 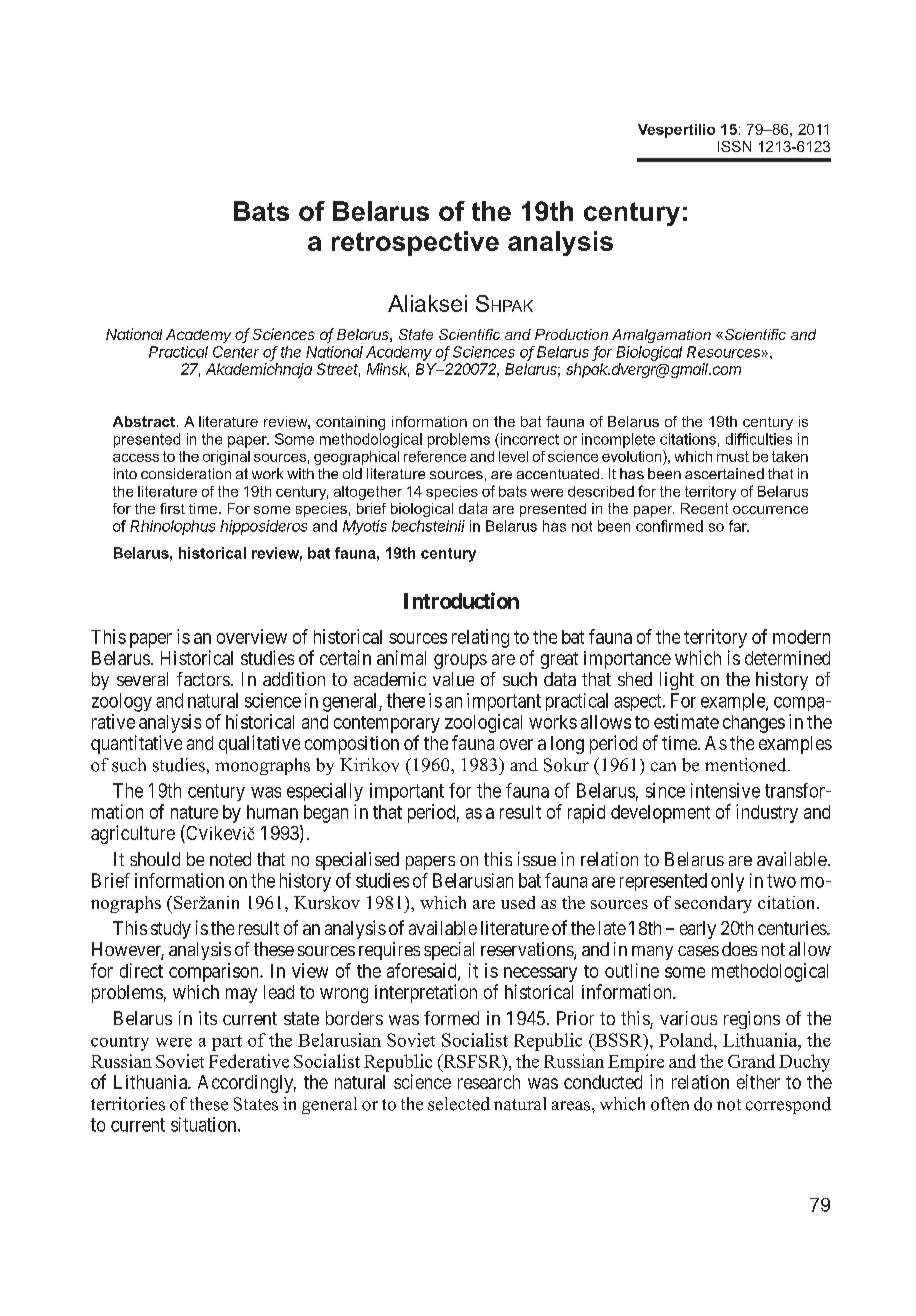 What do you see at coordinates (734, 146) in the screenshot?
I see `ISSN` at bounding box center [734, 146].
